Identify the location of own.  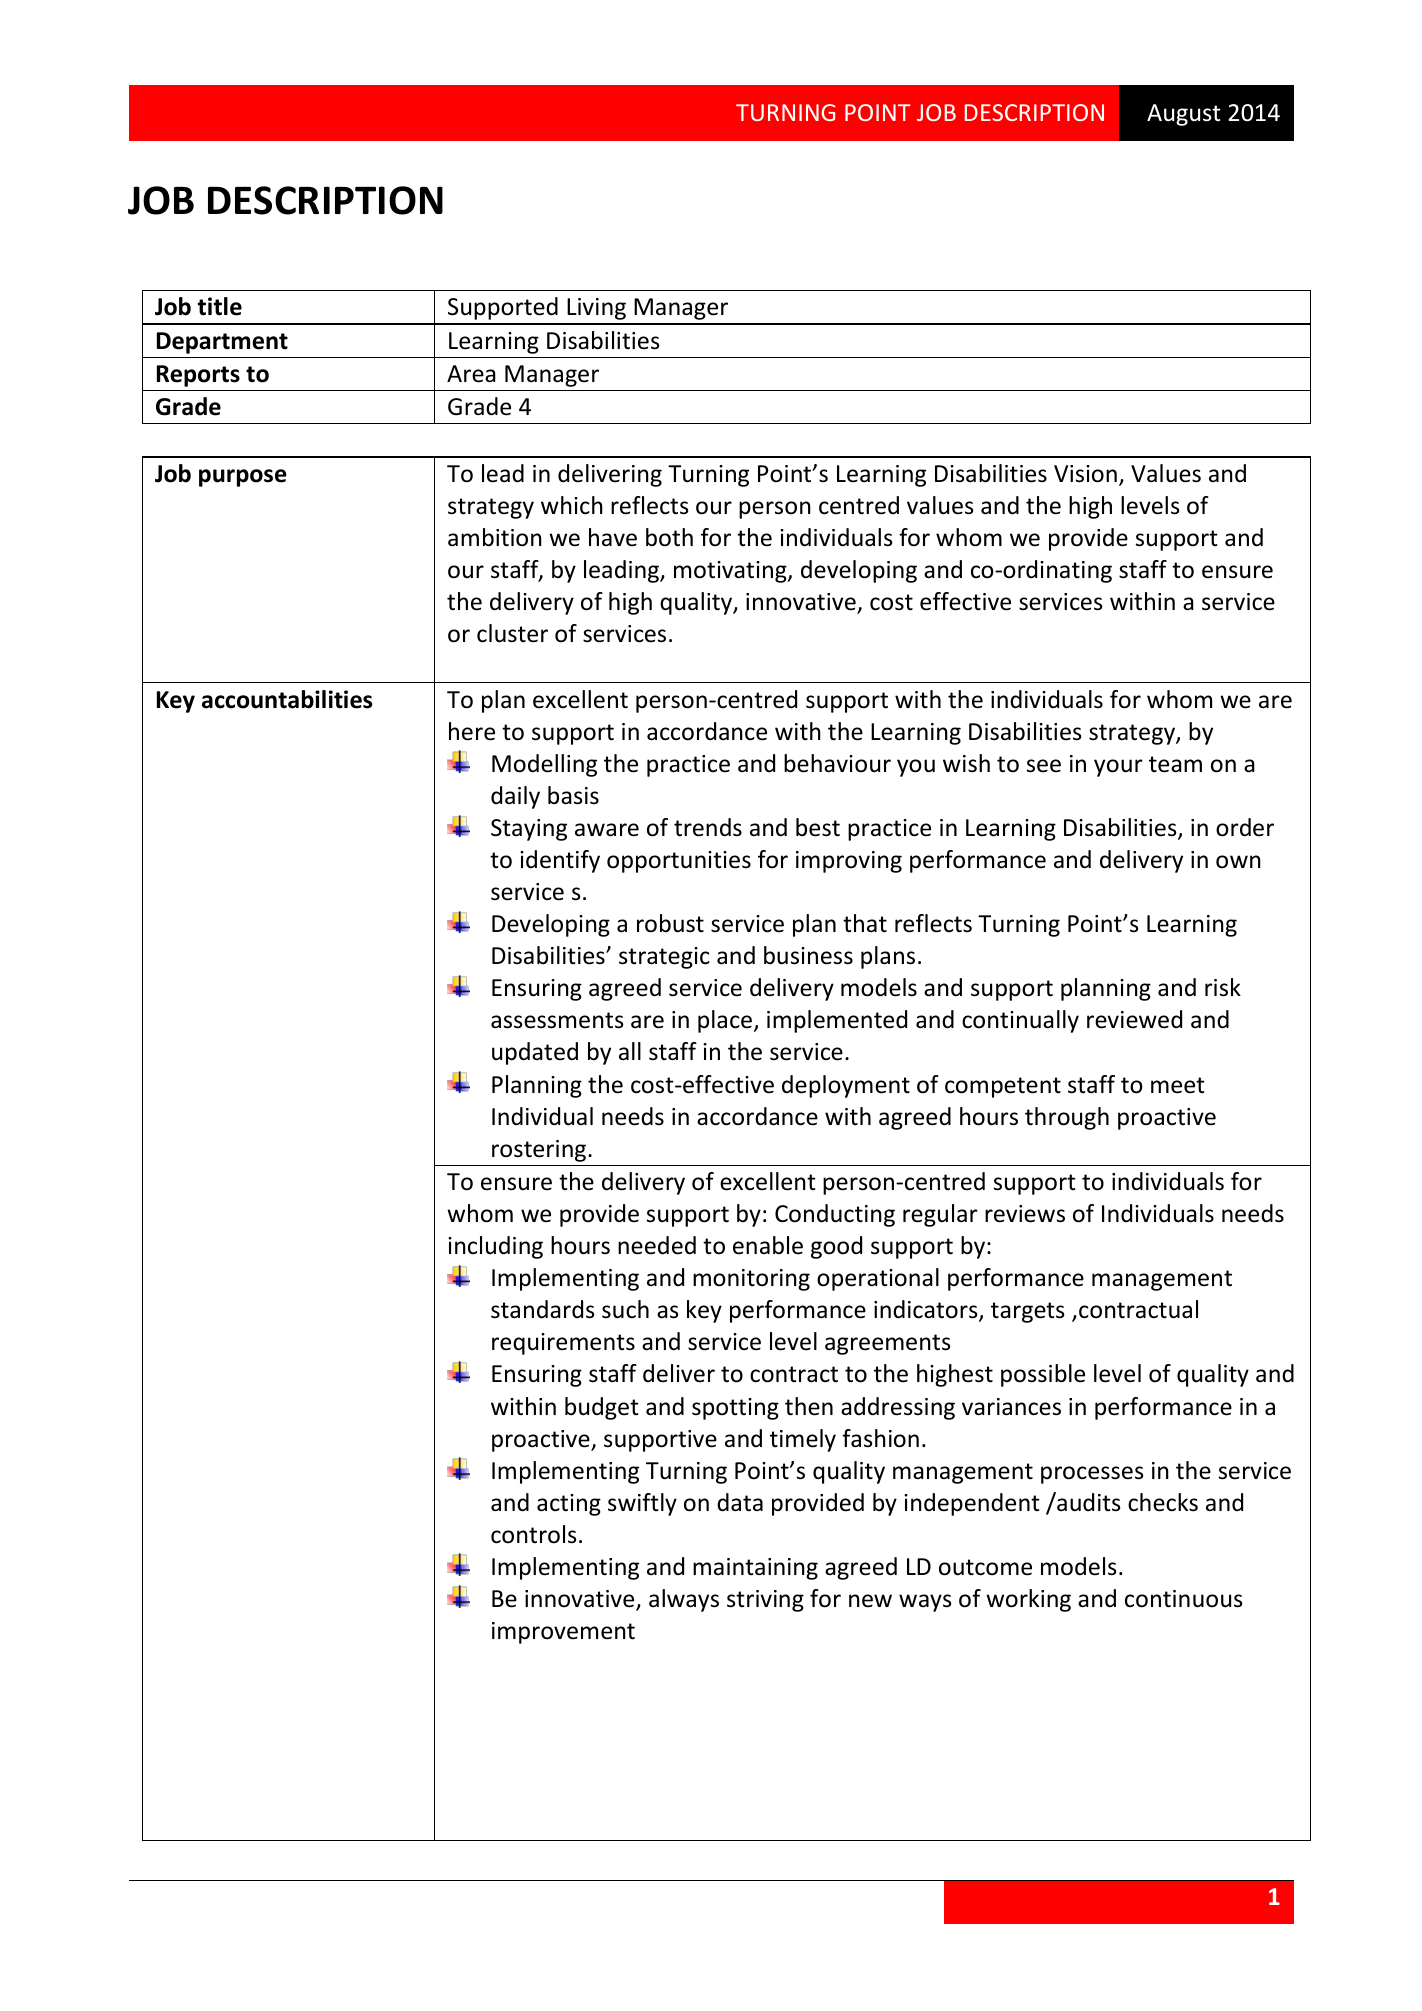
(1238, 862).
